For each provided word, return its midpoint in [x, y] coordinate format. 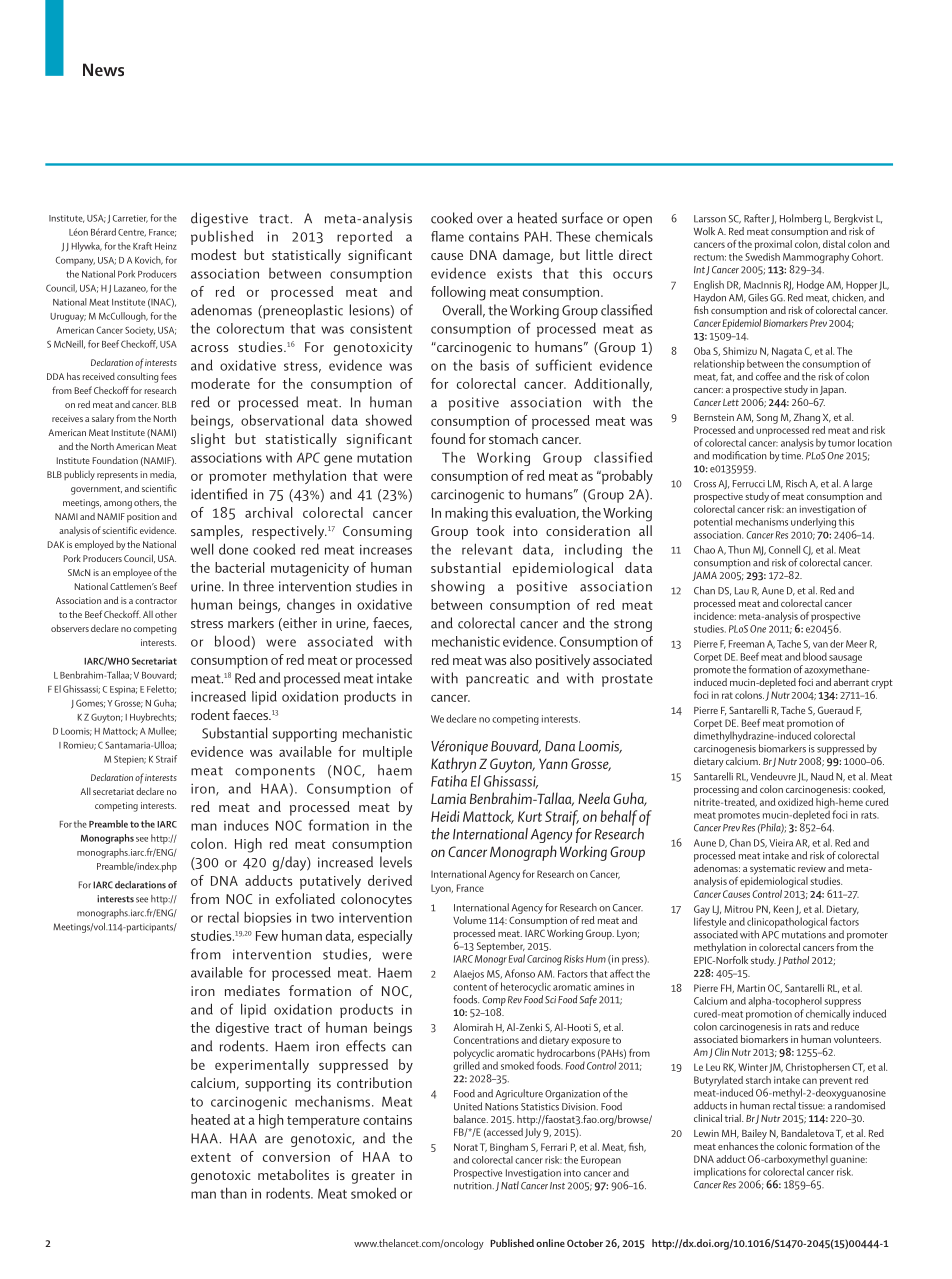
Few [267, 936]
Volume [469, 920]
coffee [768, 376]
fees [169, 376]
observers [70, 628]
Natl [510, 1185]
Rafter [757, 218]
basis [494, 365]
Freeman [747, 644]
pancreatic [497, 680]
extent [211, 1157]
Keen [784, 909]
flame [447, 236]
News [103, 69]
